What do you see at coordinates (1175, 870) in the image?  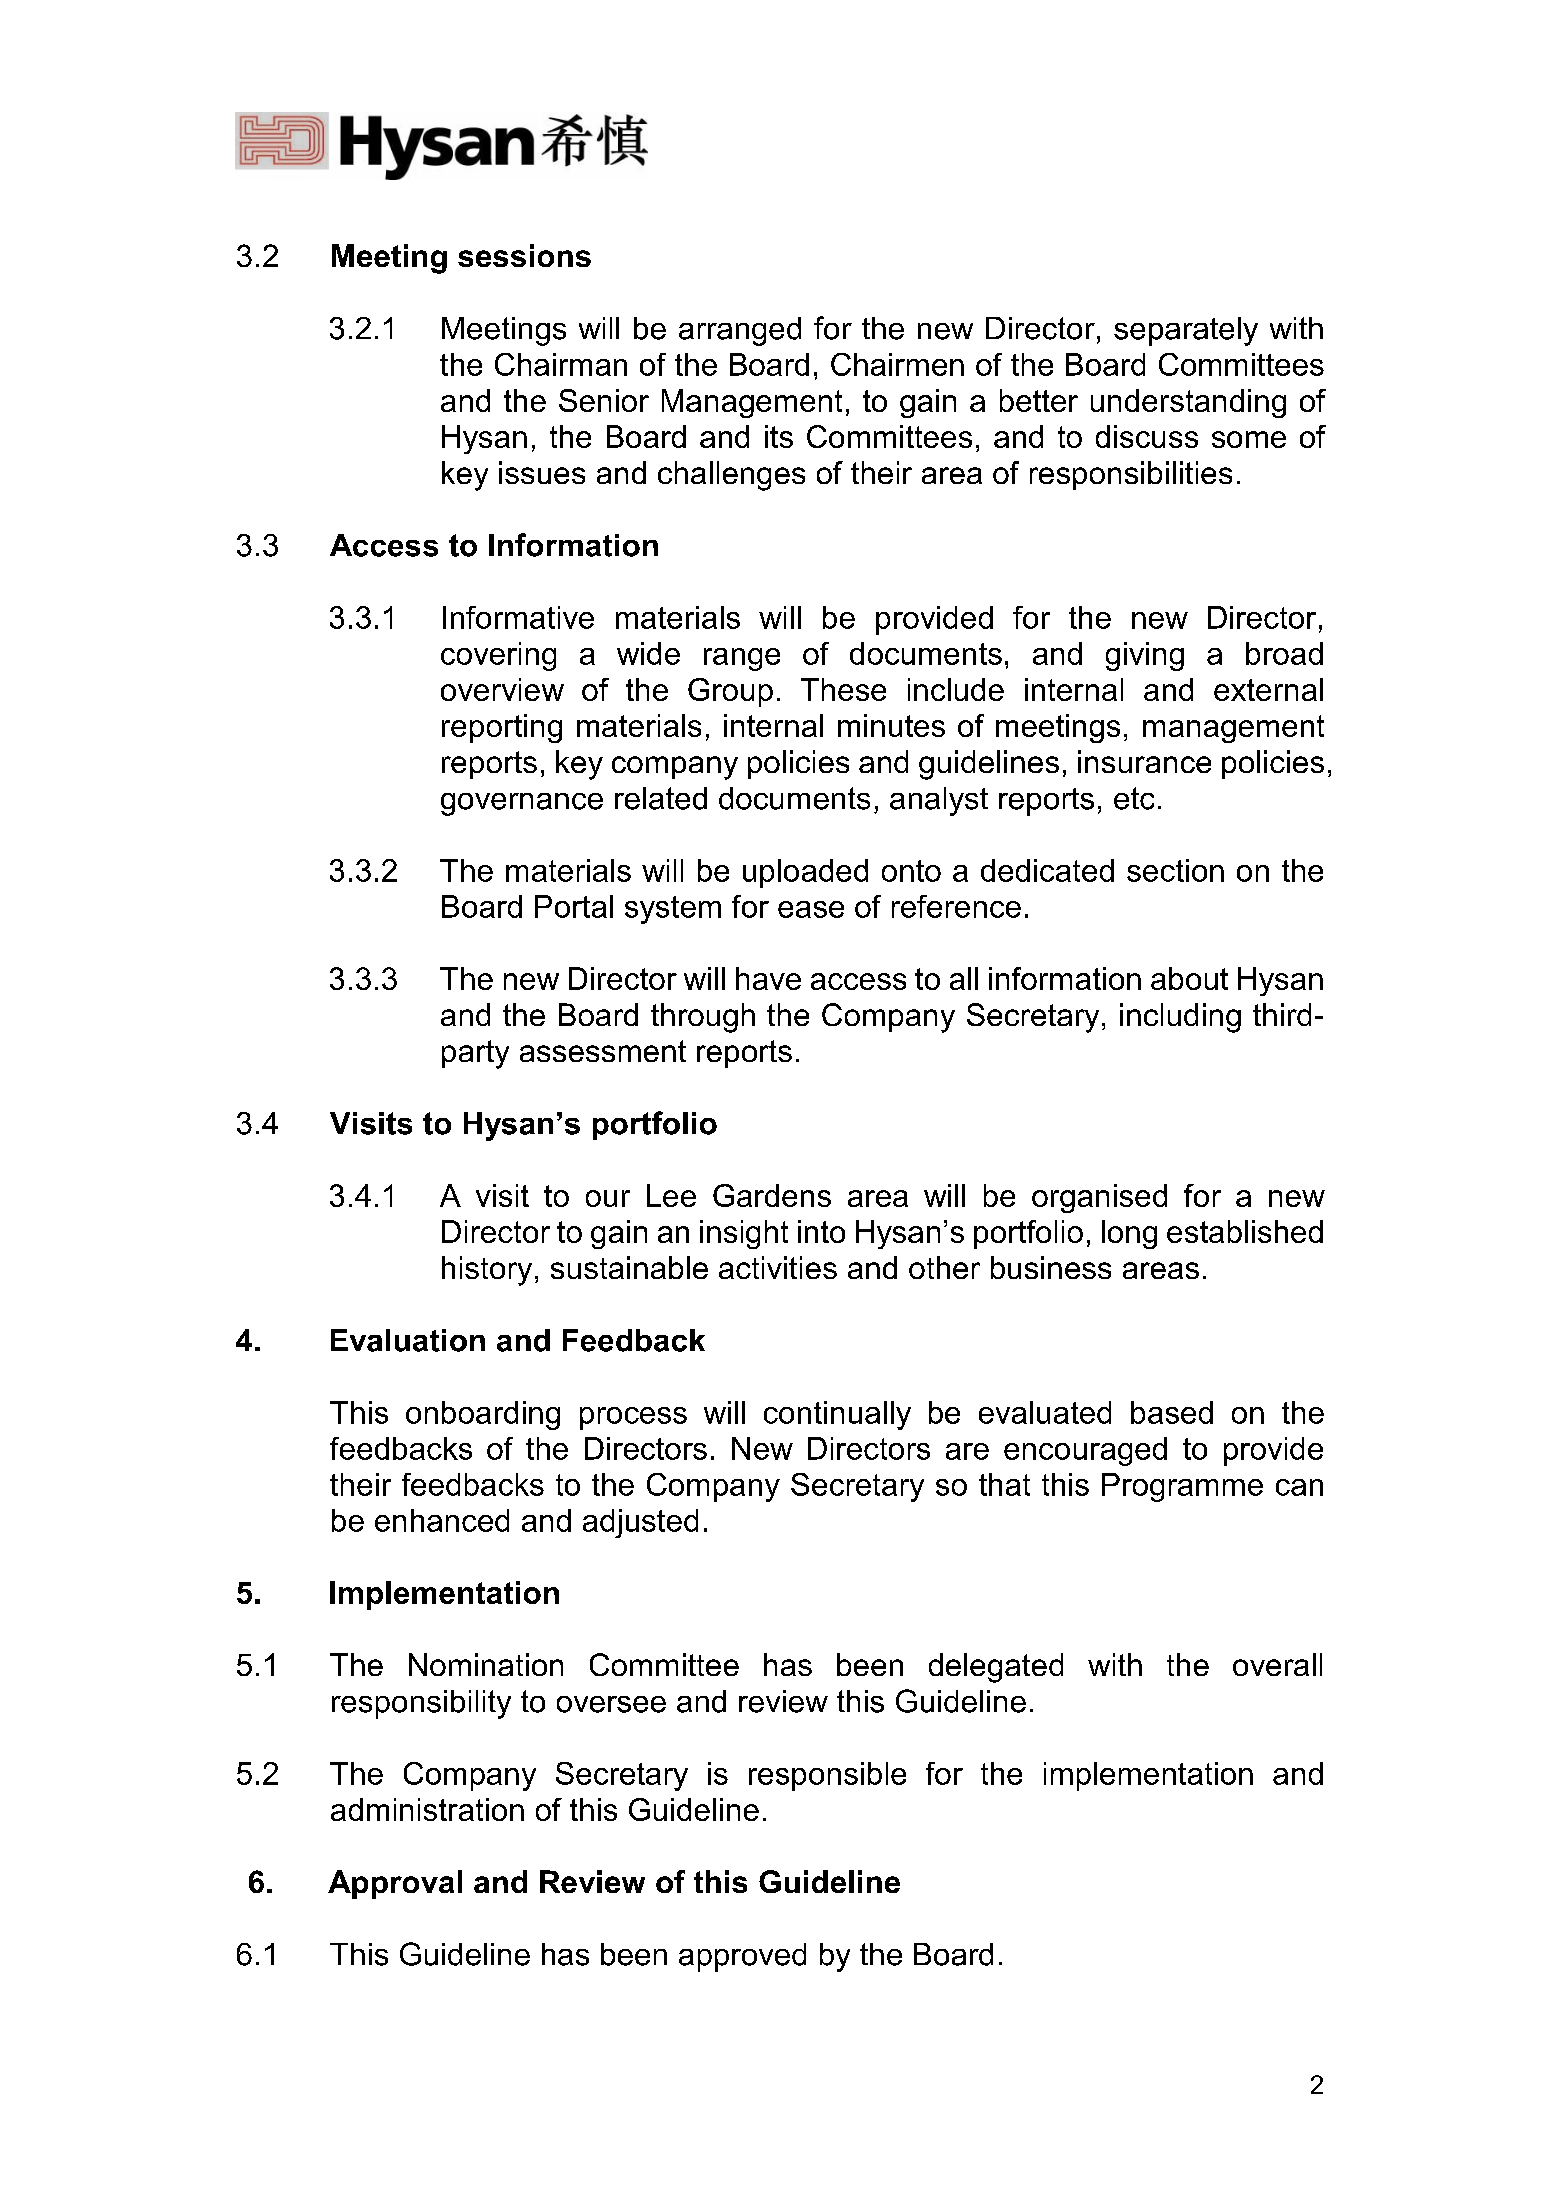 I see `section` at bounding box center [1175, 870].
